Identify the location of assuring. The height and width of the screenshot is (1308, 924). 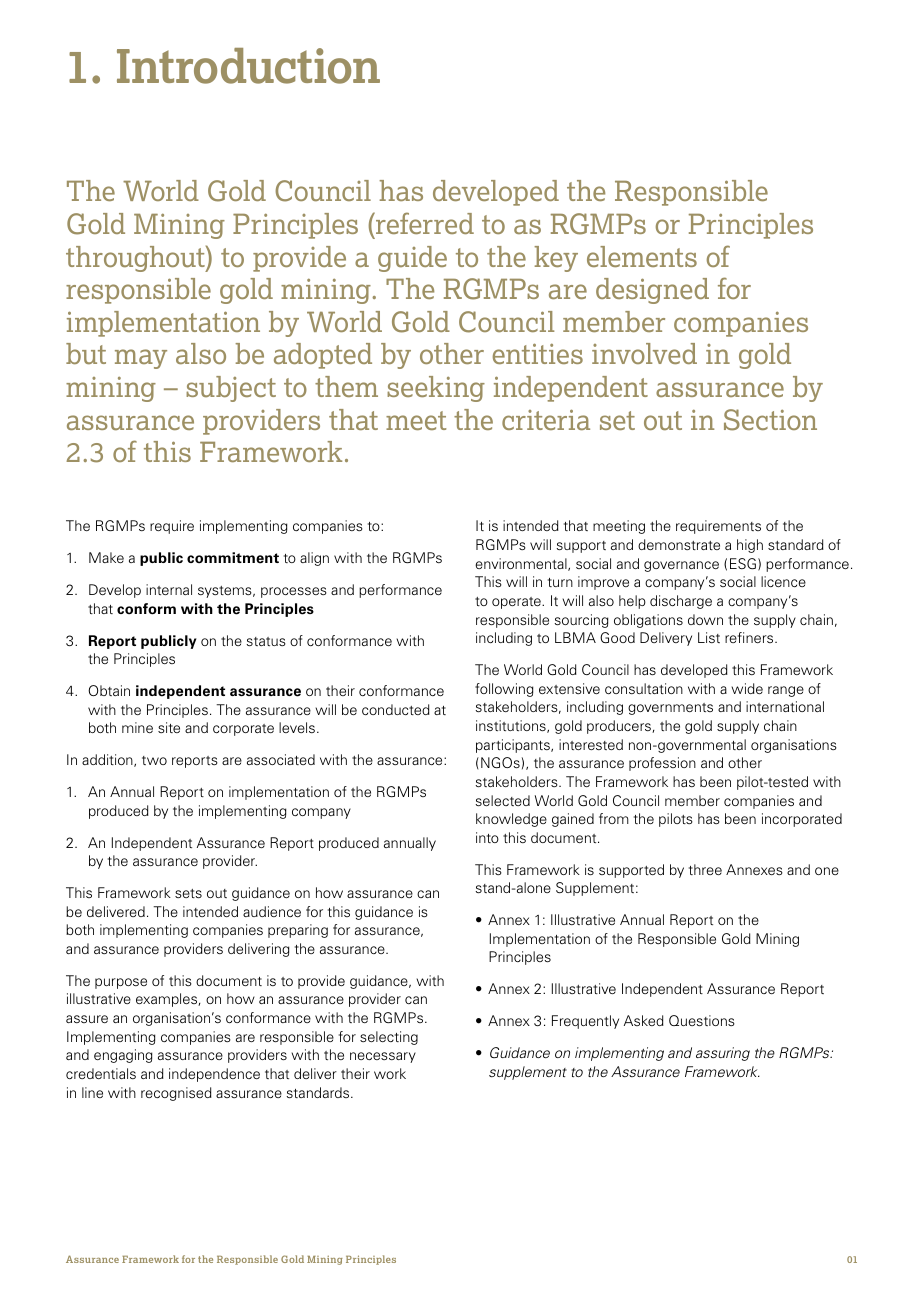
(723, 1054).
